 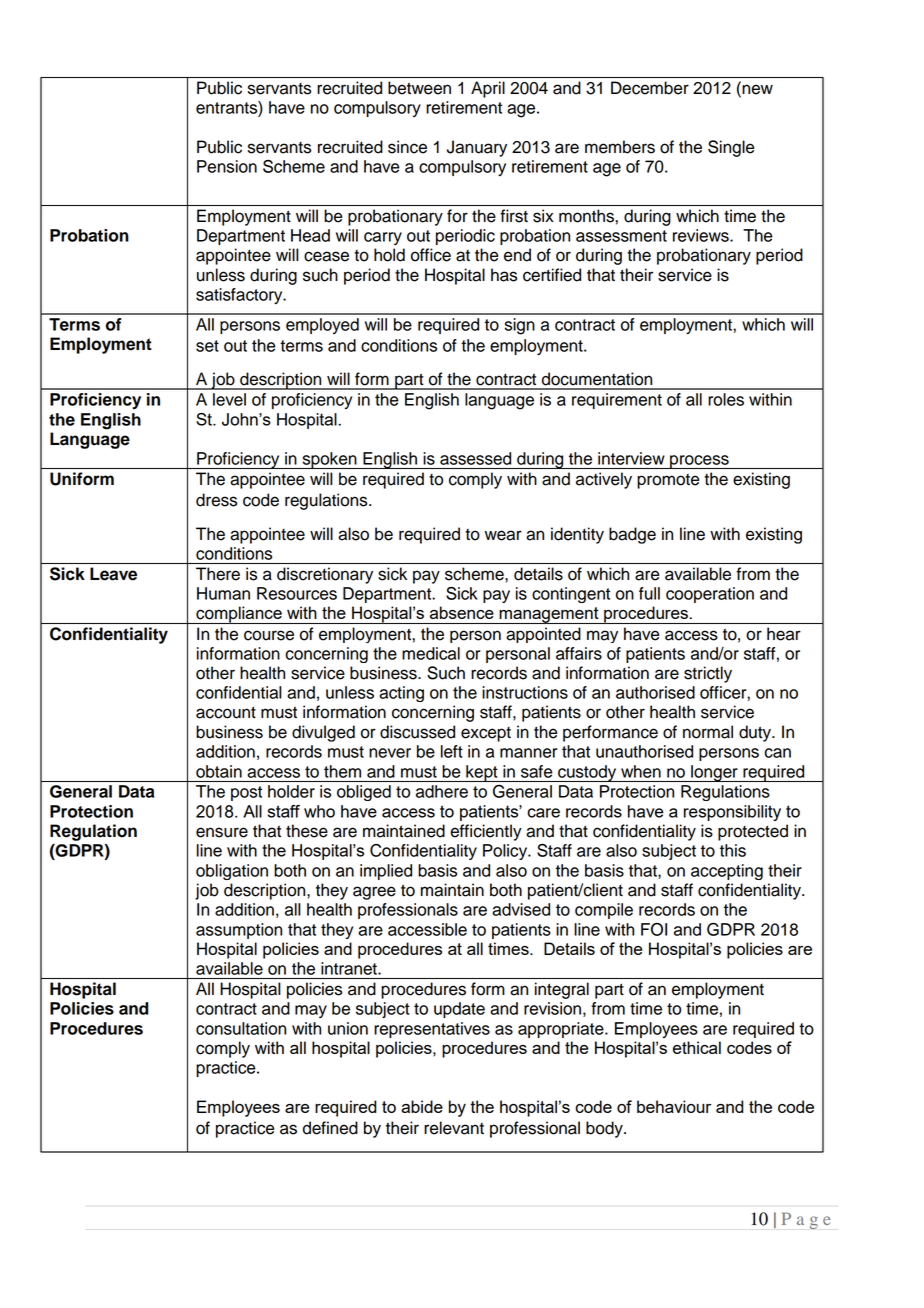 I want to click on cooperation, so click(x=710, y=595).
